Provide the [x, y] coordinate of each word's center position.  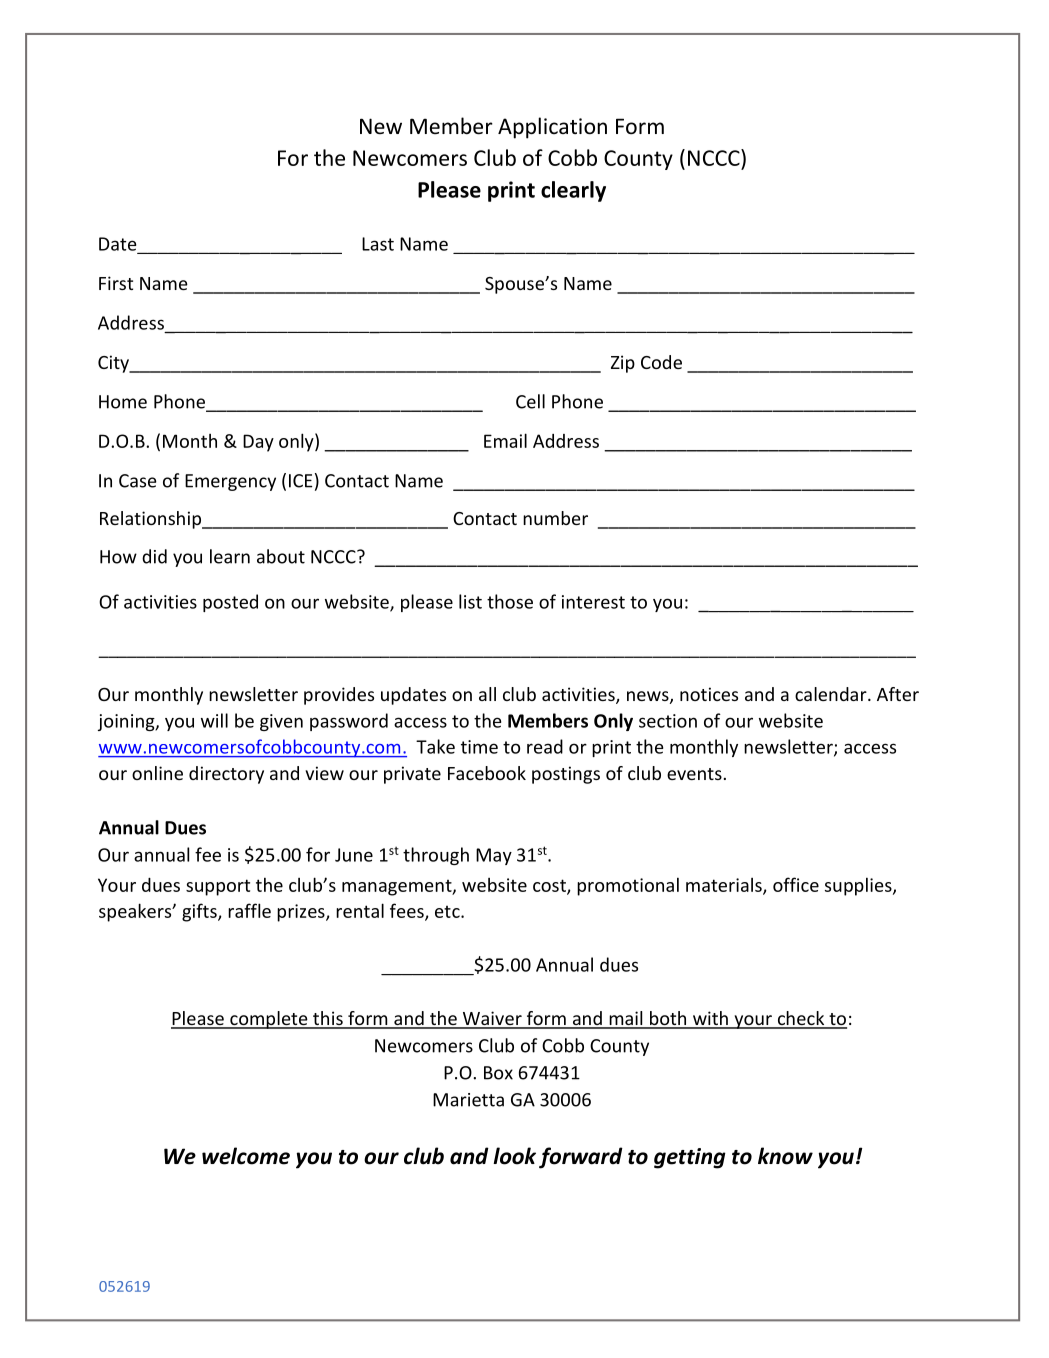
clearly [573, 191]
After [898, 694]
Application [552, 128]
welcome [246, 1156]
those [510, 601]
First [116, 283]
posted [230, 603]
